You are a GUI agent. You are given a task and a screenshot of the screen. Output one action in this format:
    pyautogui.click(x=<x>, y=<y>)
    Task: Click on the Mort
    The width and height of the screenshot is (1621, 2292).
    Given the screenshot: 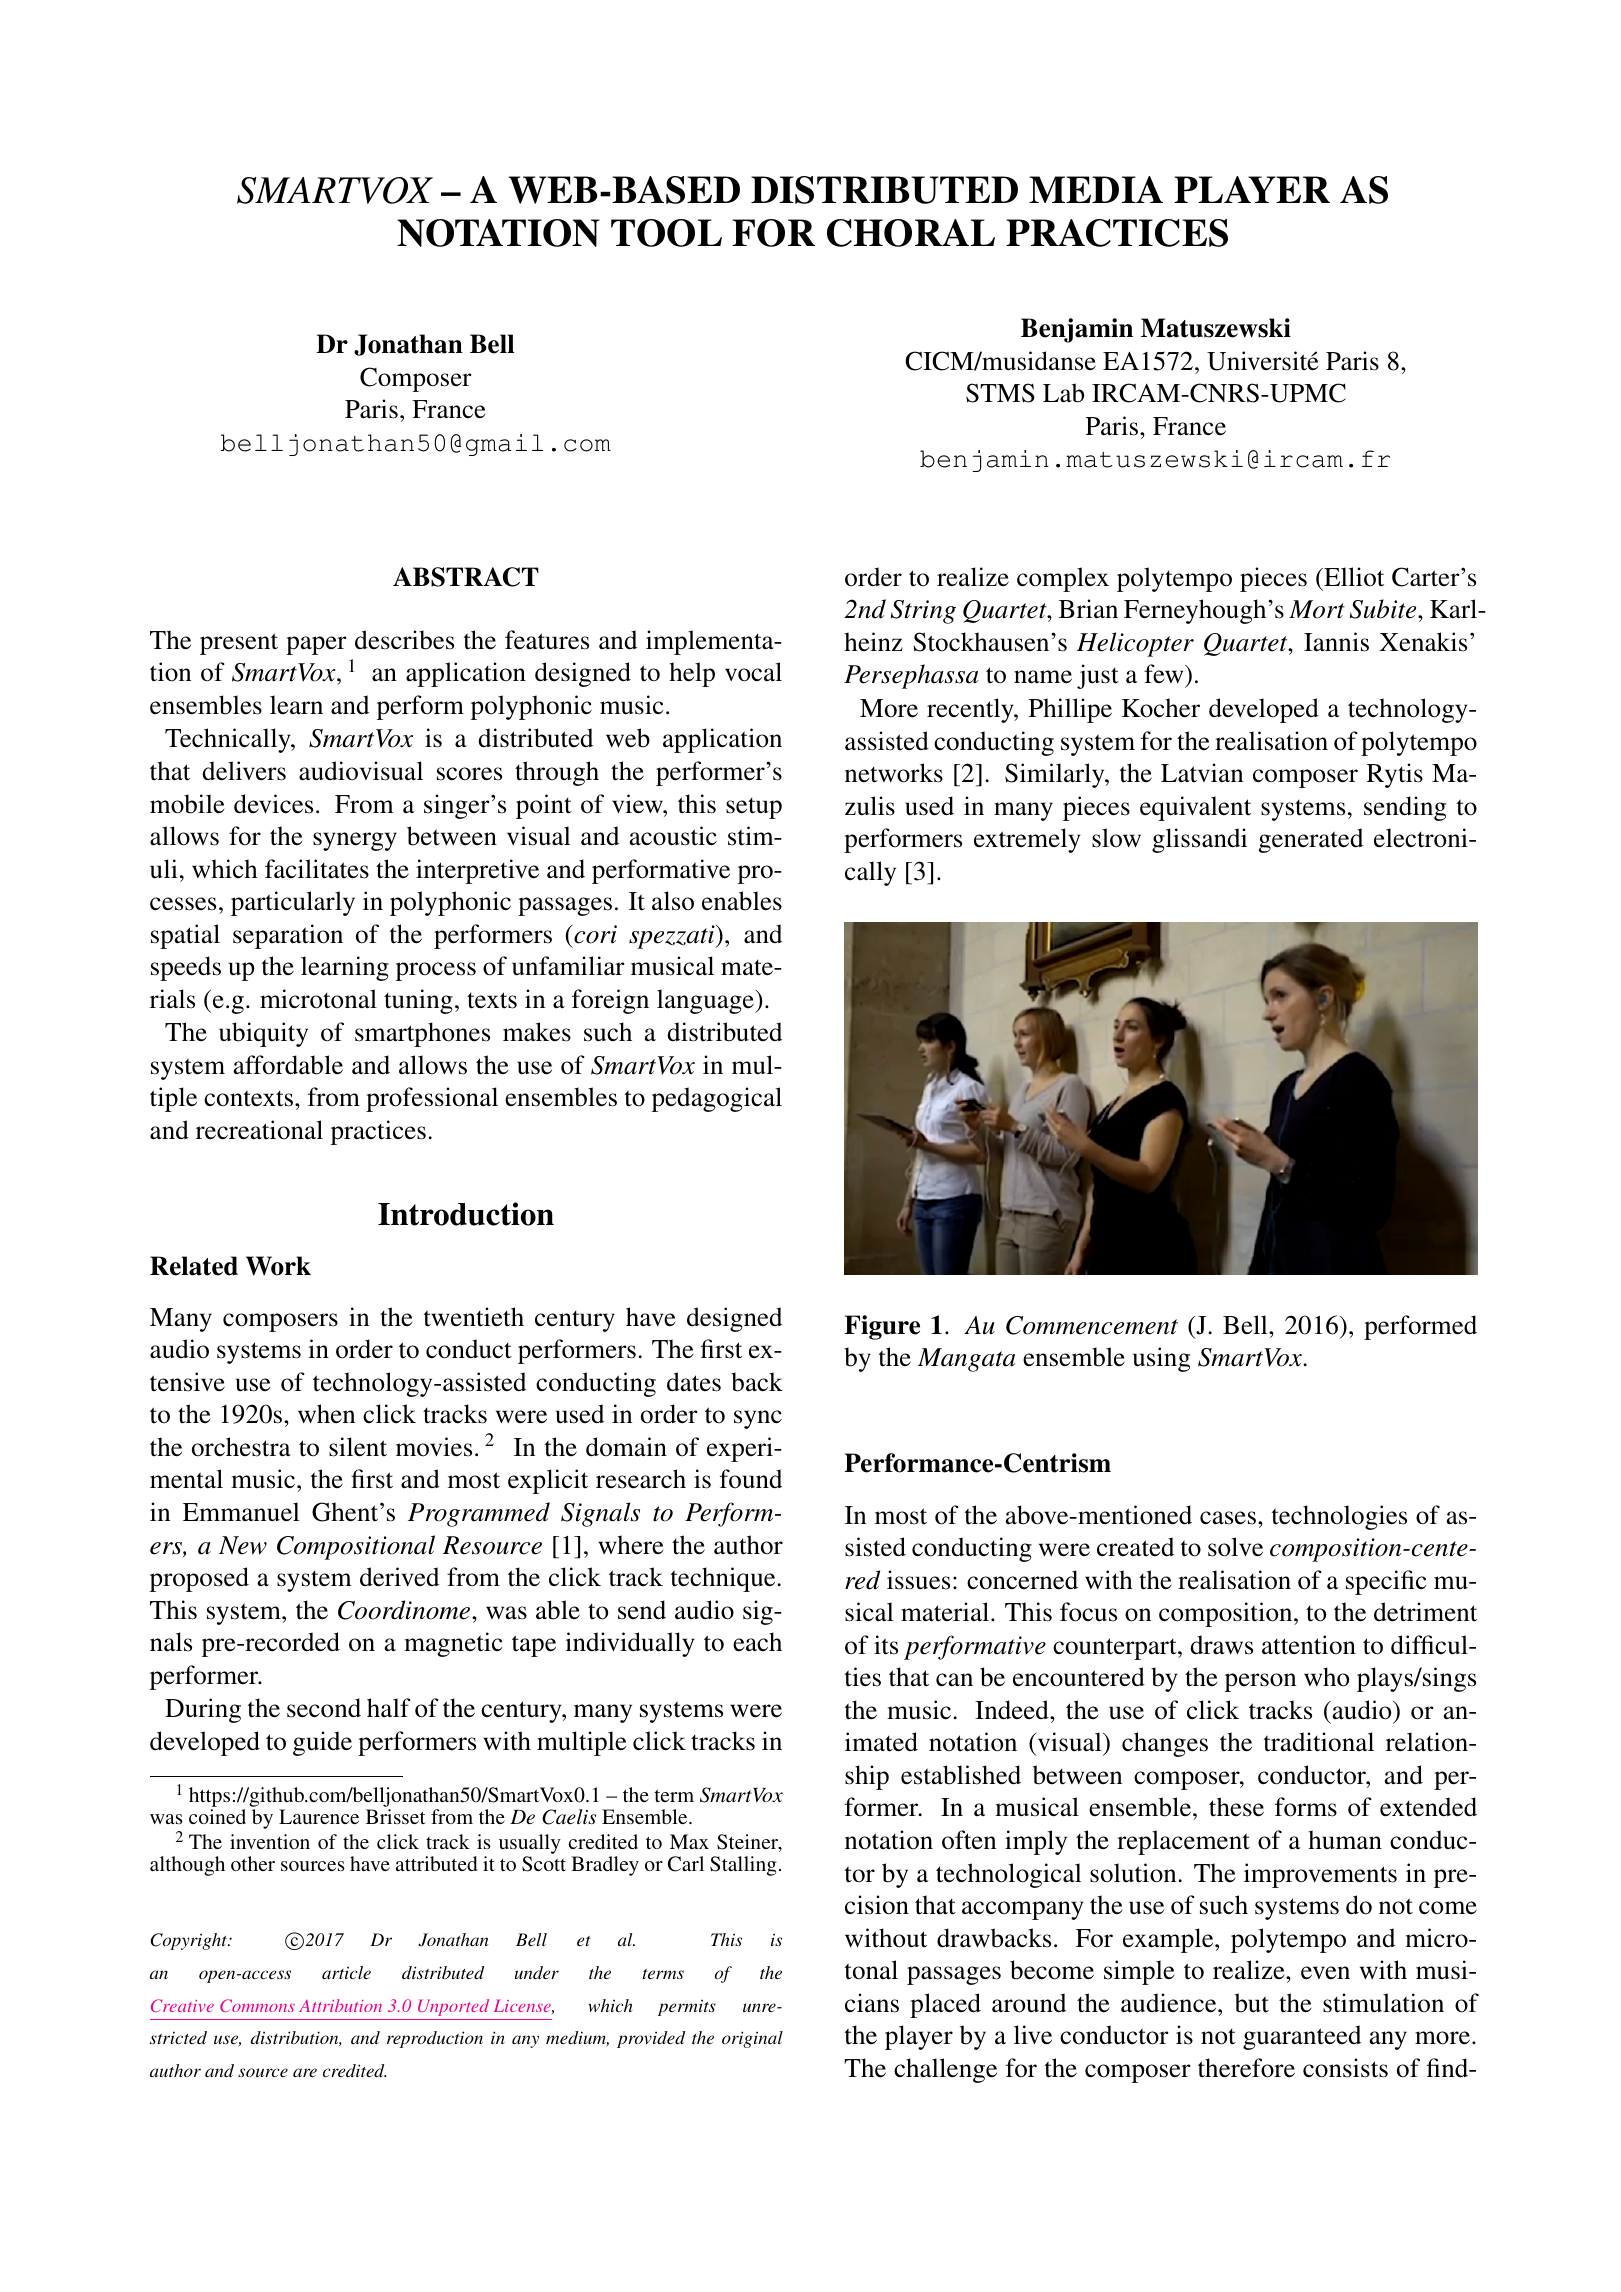 What is the action you would take?
    pyautogui.click(x=1317, y=609)
